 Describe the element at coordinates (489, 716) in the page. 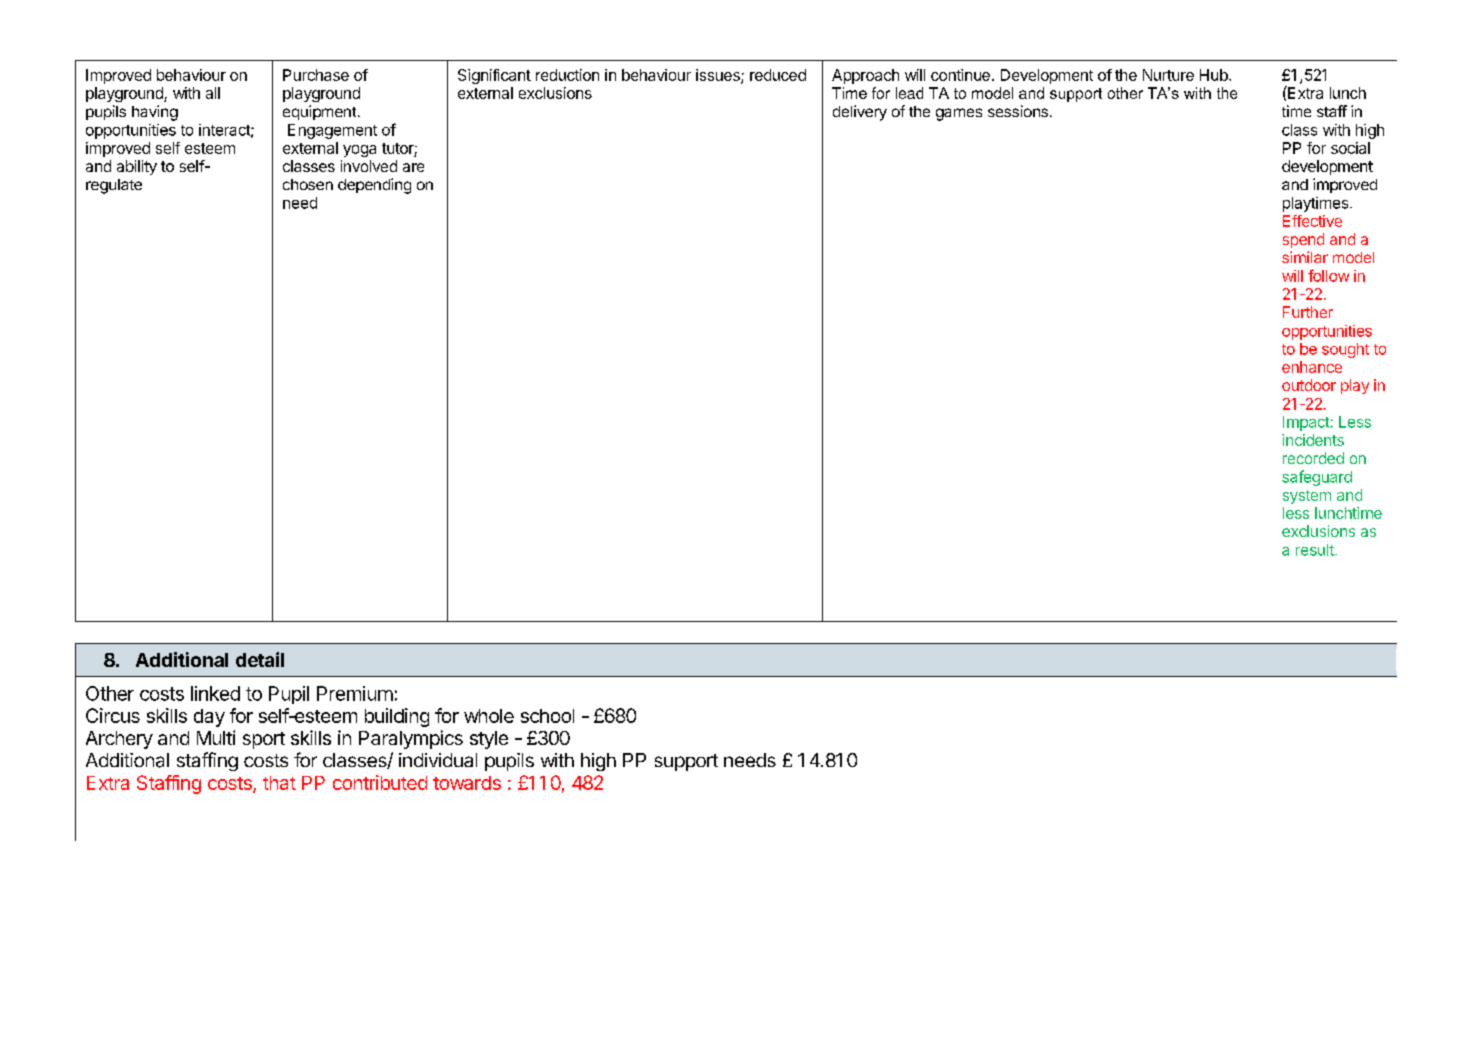

I see `whole` at that location.
